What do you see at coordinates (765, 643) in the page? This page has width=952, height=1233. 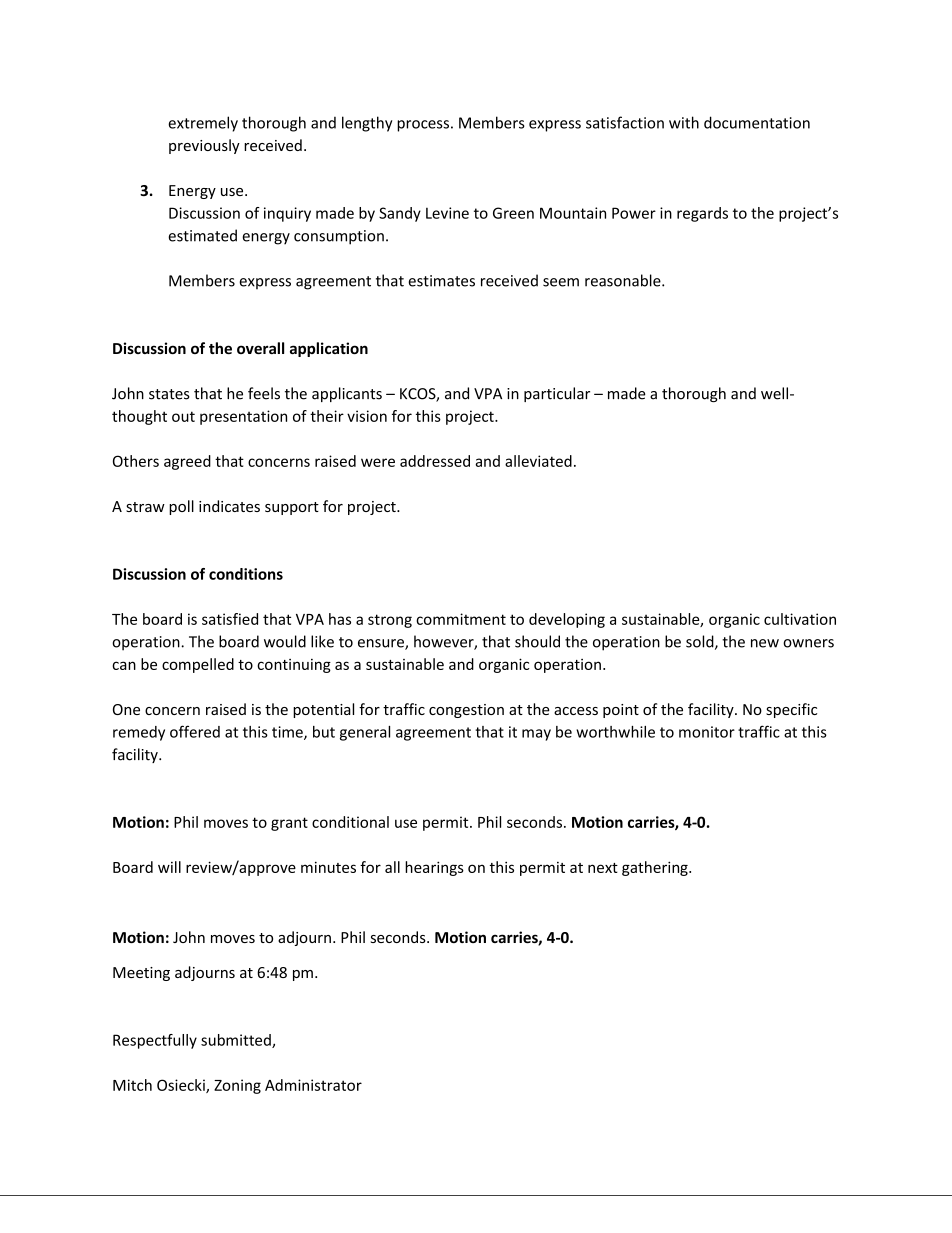 I see `new` at bounding box center [765, 643].
